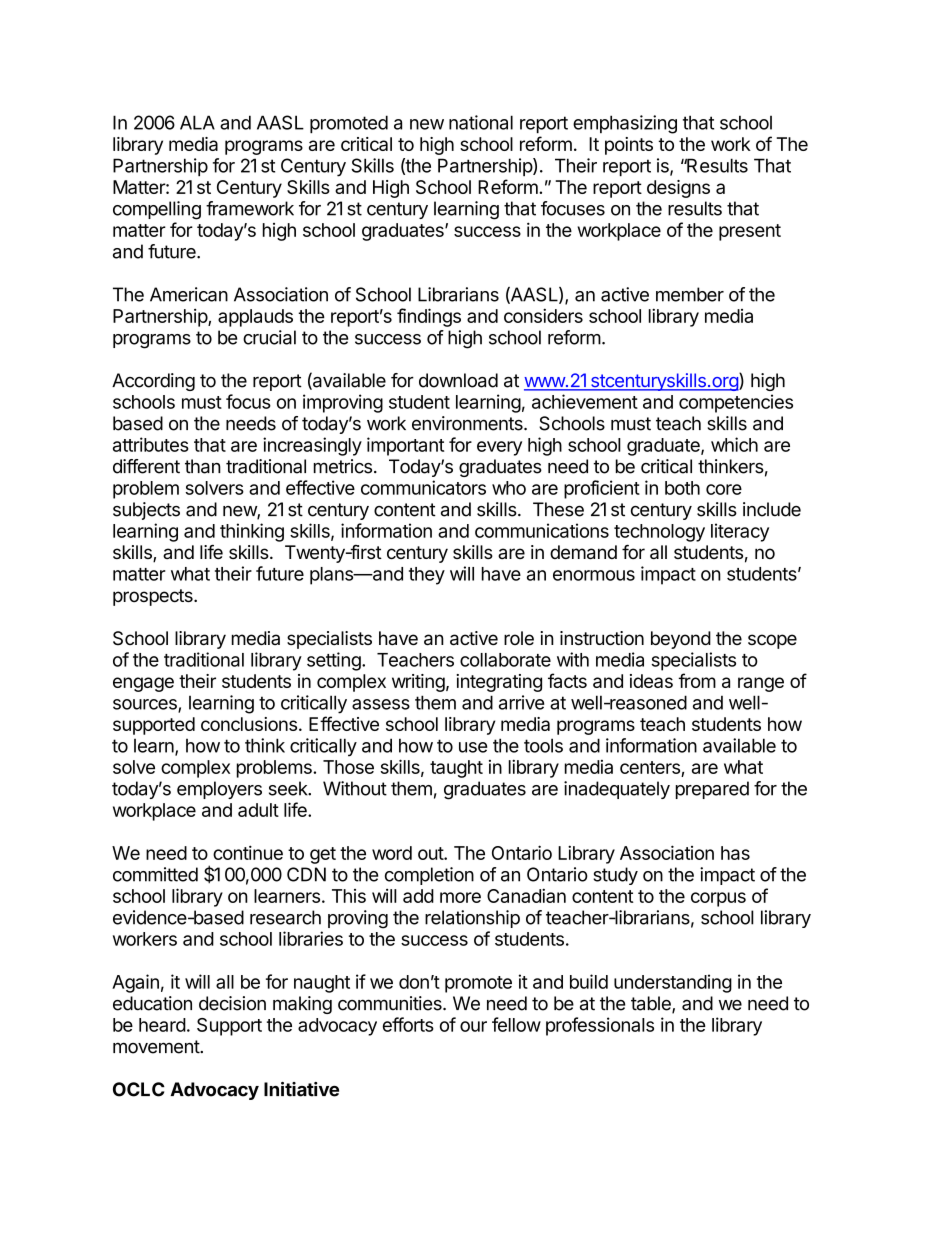  Describe the element at coordinates (481, 122) in the screenshot. I see `national` at that location.
